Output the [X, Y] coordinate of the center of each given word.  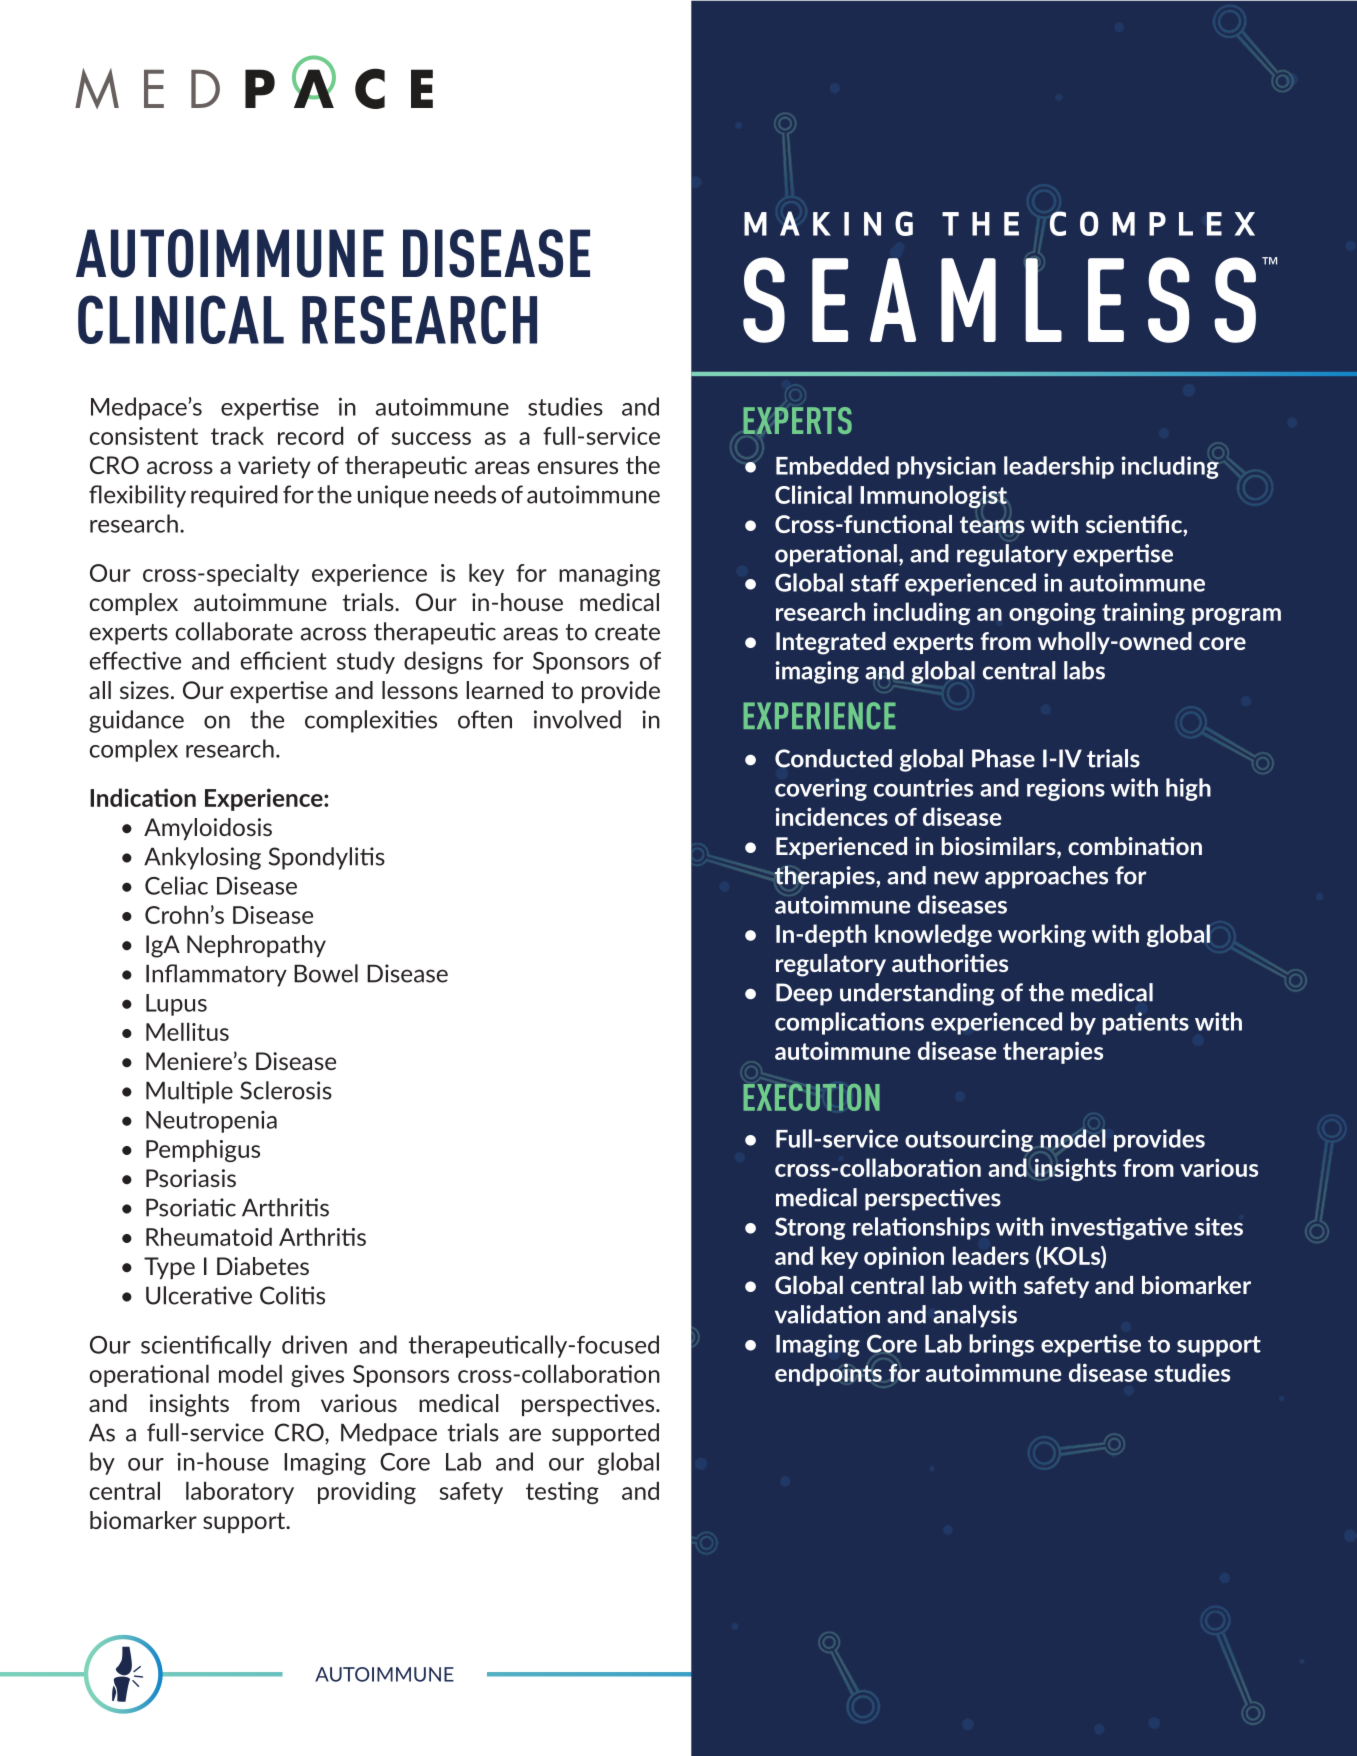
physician [946, 467]
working [1042, 935]
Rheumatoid [209, 1236]
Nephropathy [256, 946]
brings [1001, 1345]
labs [1084, 670]
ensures [578, 467]
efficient [284, 660]
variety [274, 467]
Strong [810, 1228]
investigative [1119, 1228]
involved [577, 719]
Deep [804, 994]
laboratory [240, 1492]
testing [562, 1493]
